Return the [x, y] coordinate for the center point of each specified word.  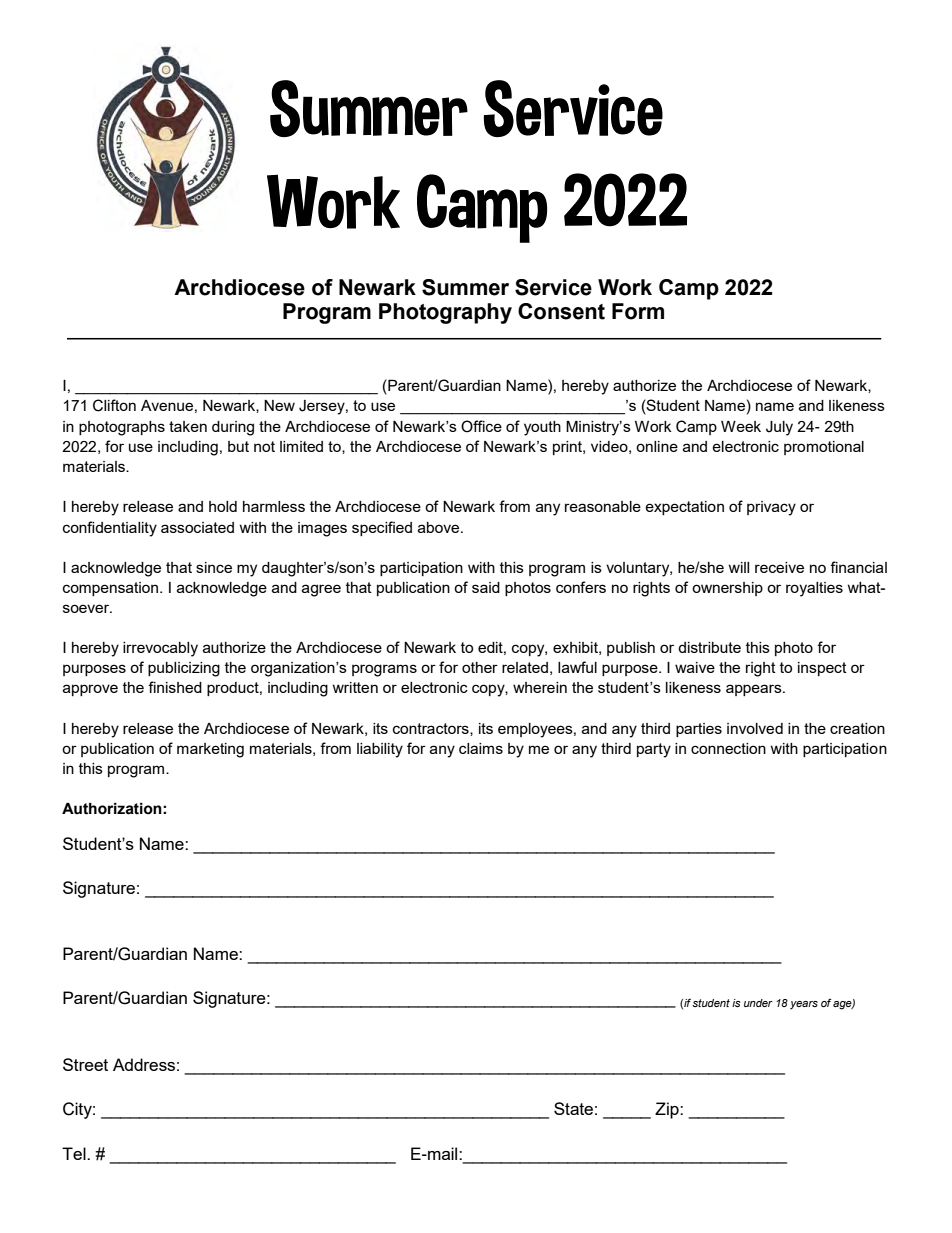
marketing [210, 750]
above [440, 527]
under [758, 1003]
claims [481, 748]
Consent [561, 311]
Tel [75, 1153]
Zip [668, 1110]
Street [85, 1064]
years [804, 1005]
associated [197, 527]
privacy [771, 508]
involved [755, 728]
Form [638, 311]
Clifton [114, 405]
